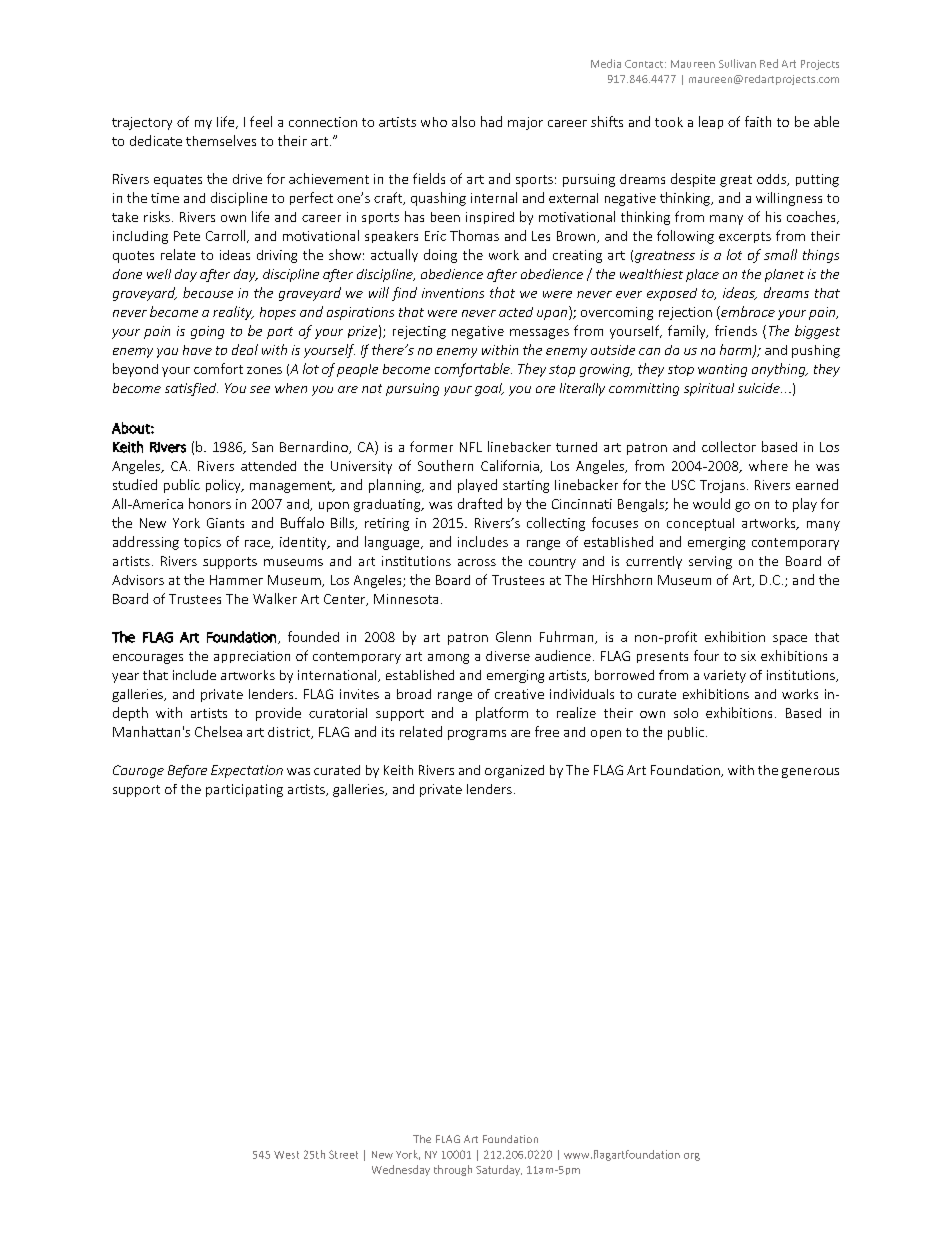  Describe the element at coordinates (758, 121) in the screenshot. I see `faith` at that location.
